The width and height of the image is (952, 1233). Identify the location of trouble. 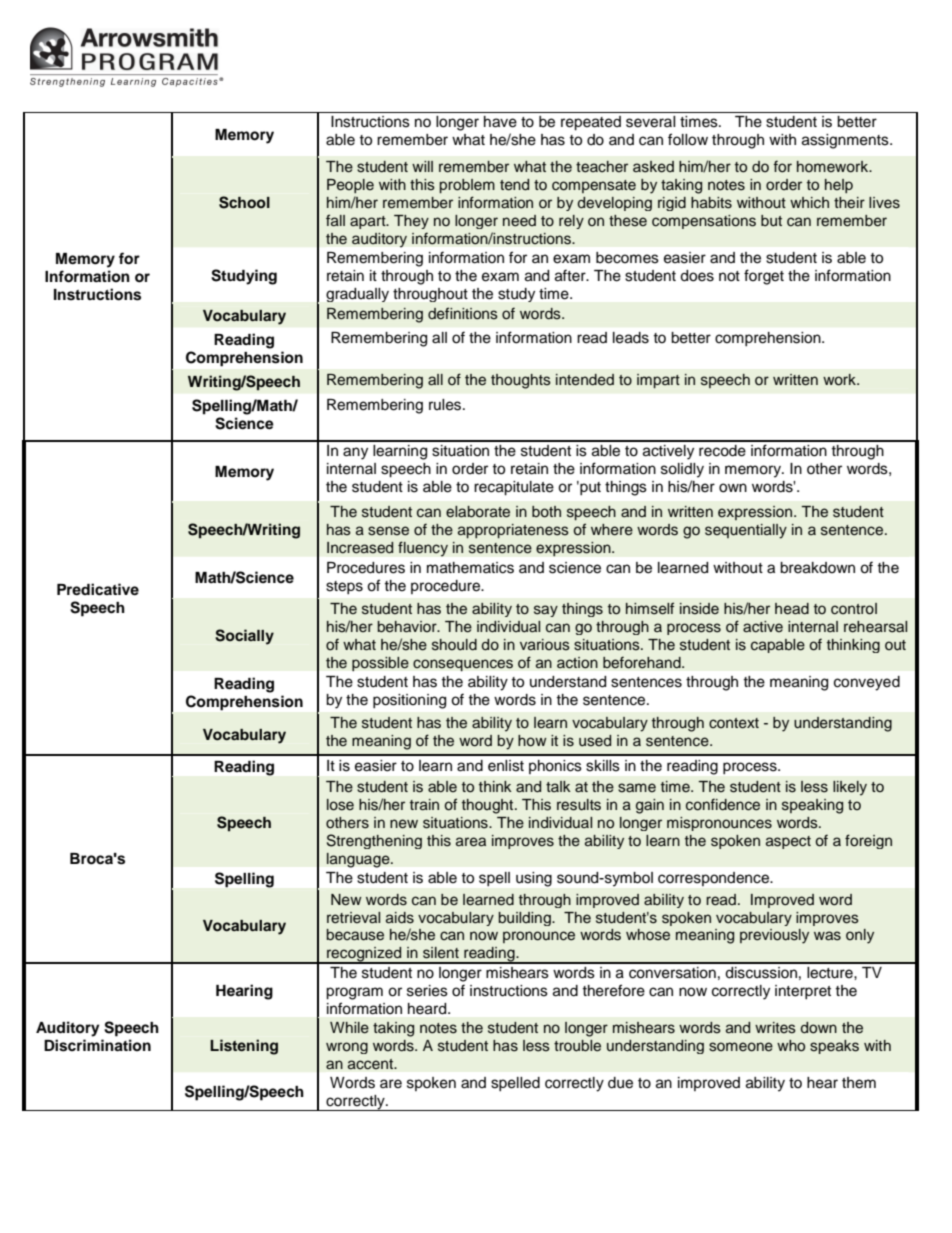
(577, 1046).
